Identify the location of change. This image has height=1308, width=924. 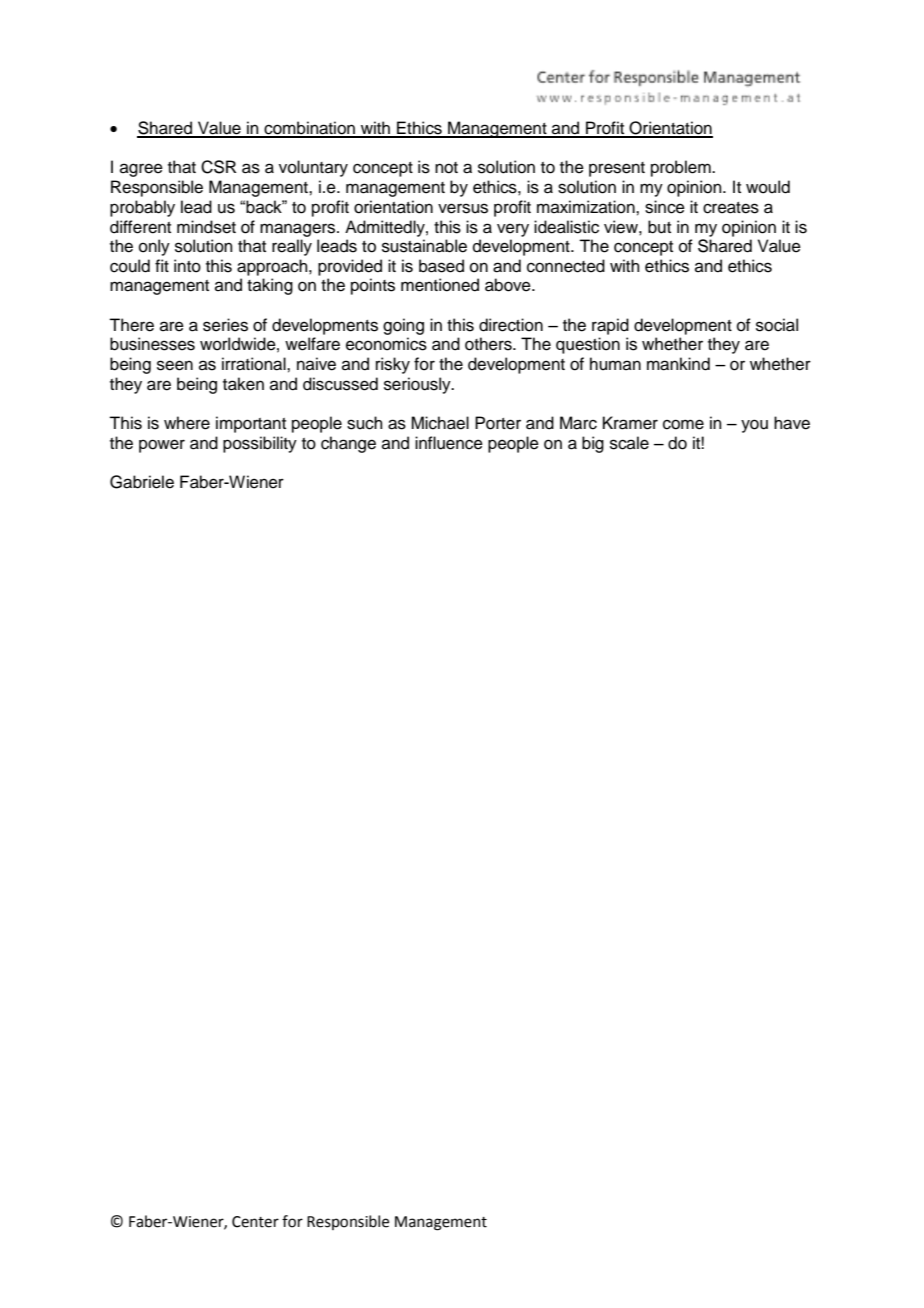
(348, 444).
